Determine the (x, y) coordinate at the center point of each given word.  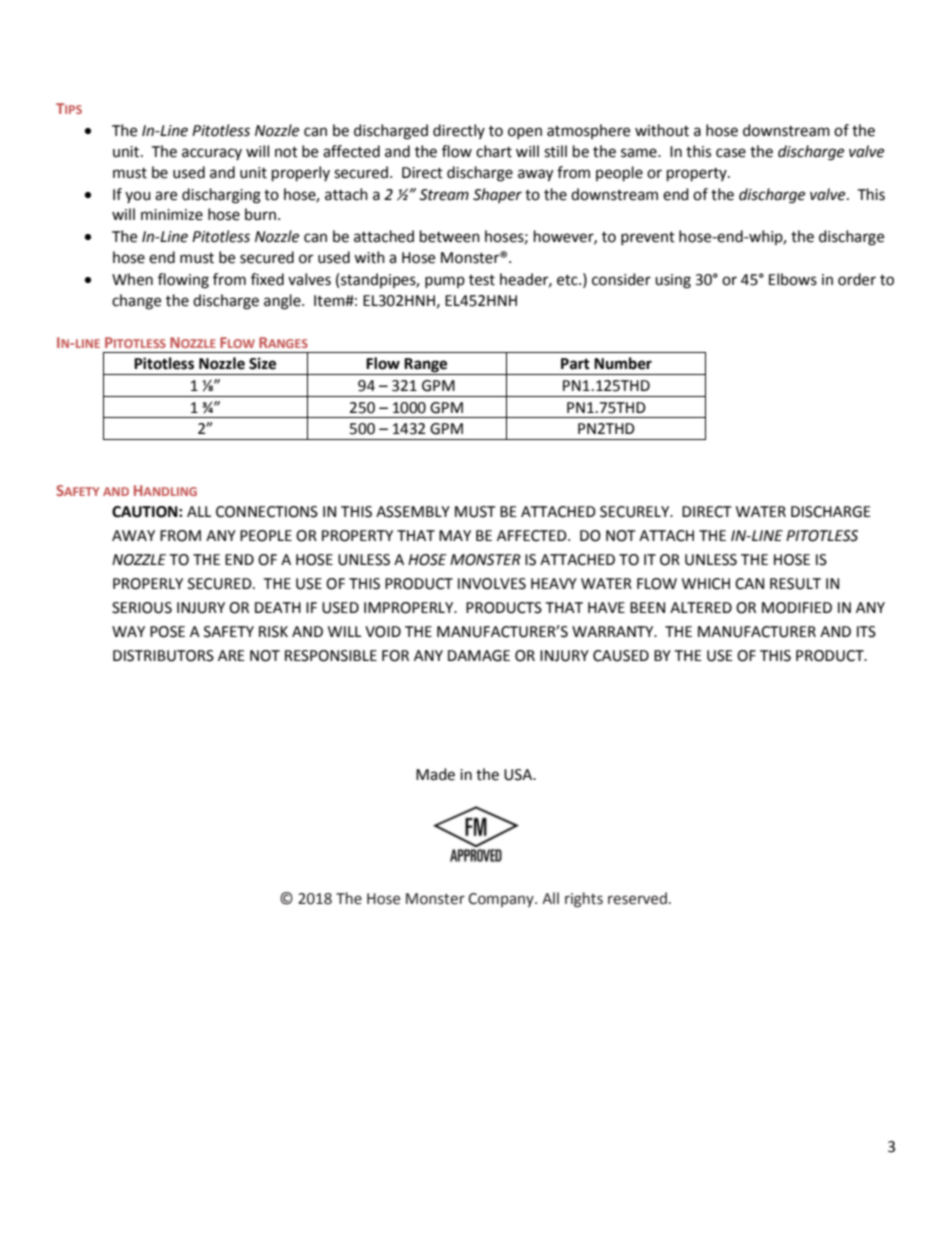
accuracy (212, 154)
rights (584, 900)
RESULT (795, 584)
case (731, 153)
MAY (455, 535)
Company (502, 900)
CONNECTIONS (267, 512)
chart (494, 151)
